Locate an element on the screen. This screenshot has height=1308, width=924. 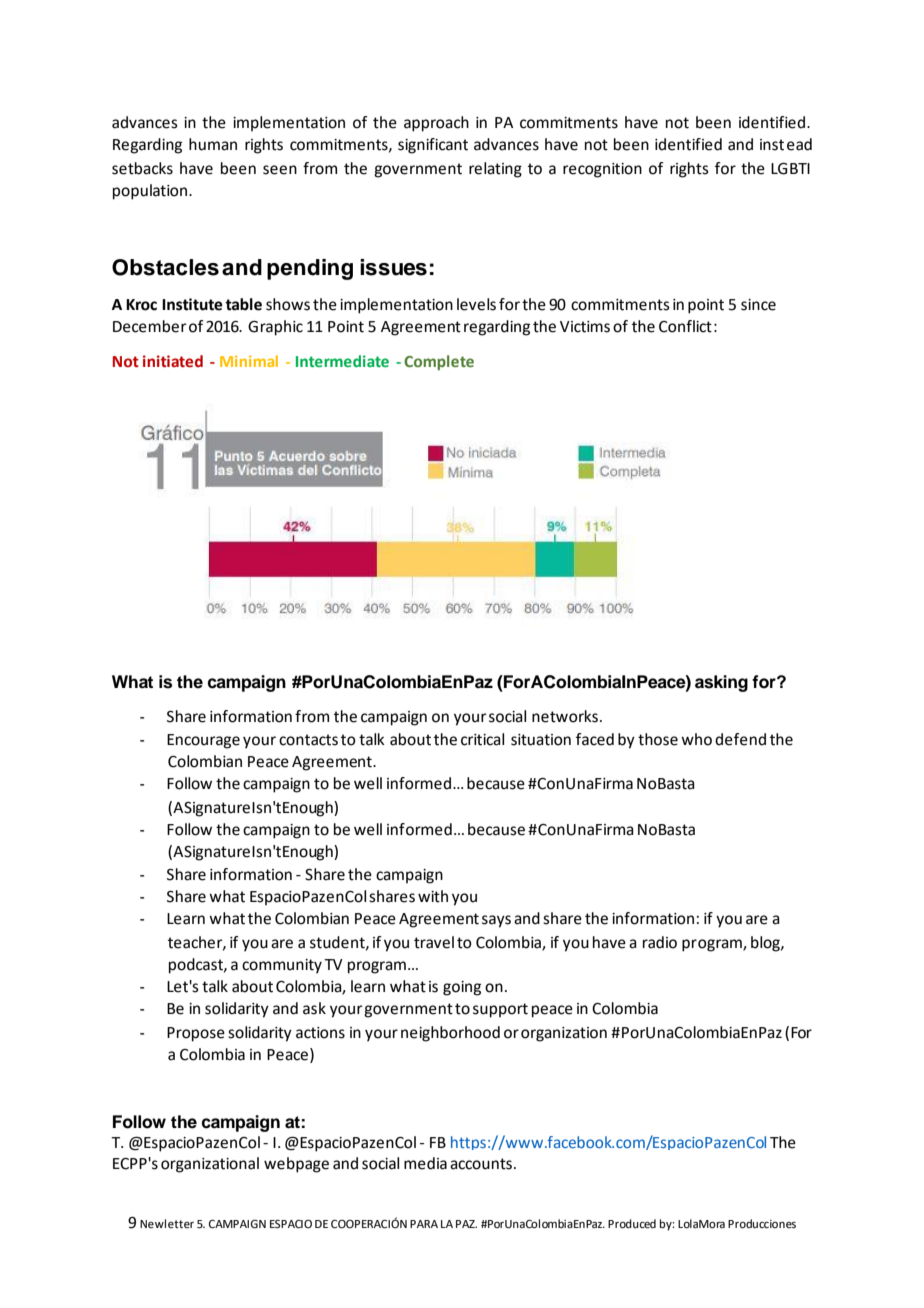
community is located at coordinates (282, 966).
